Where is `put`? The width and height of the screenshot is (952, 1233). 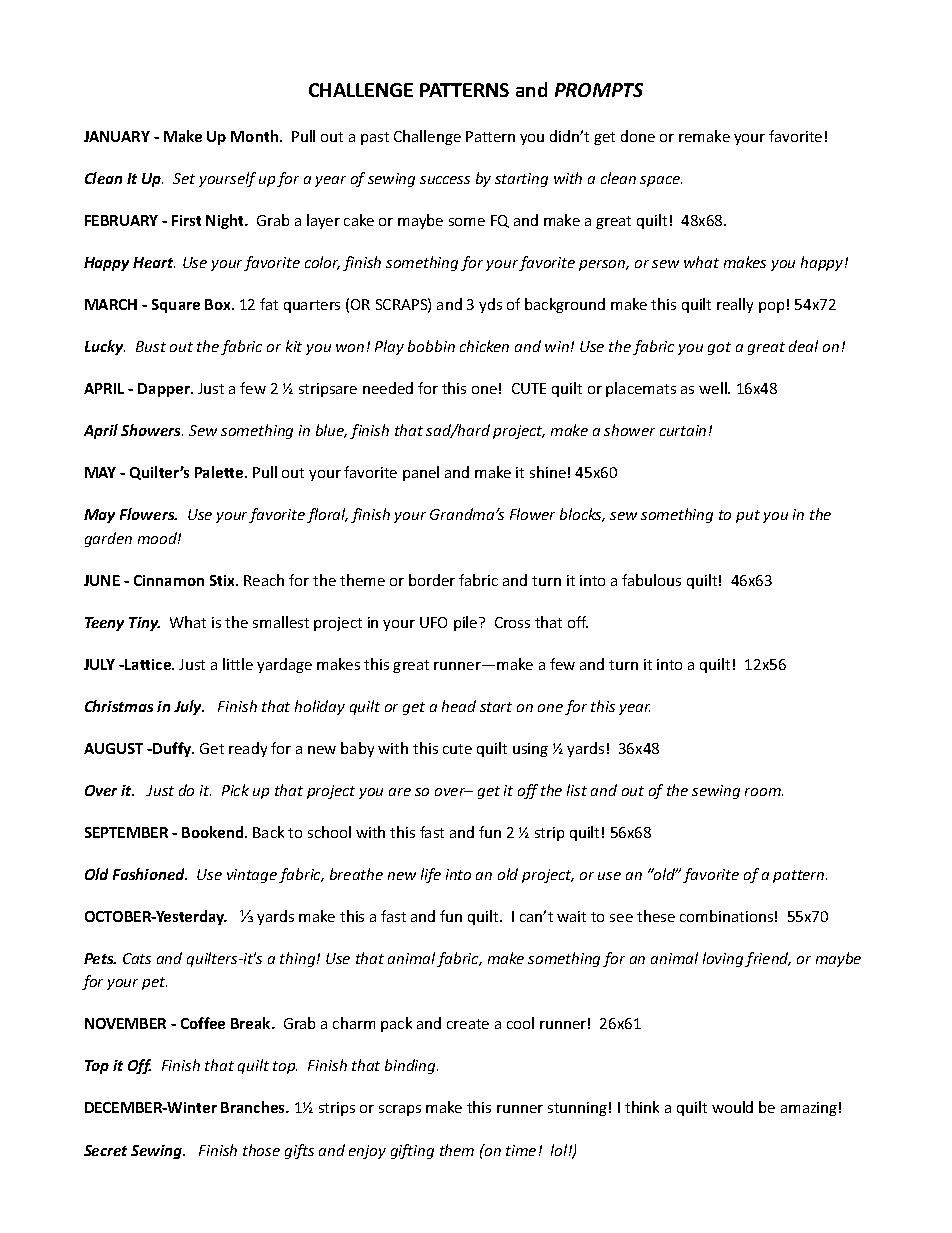
put is located at coordinates (748, 516).
